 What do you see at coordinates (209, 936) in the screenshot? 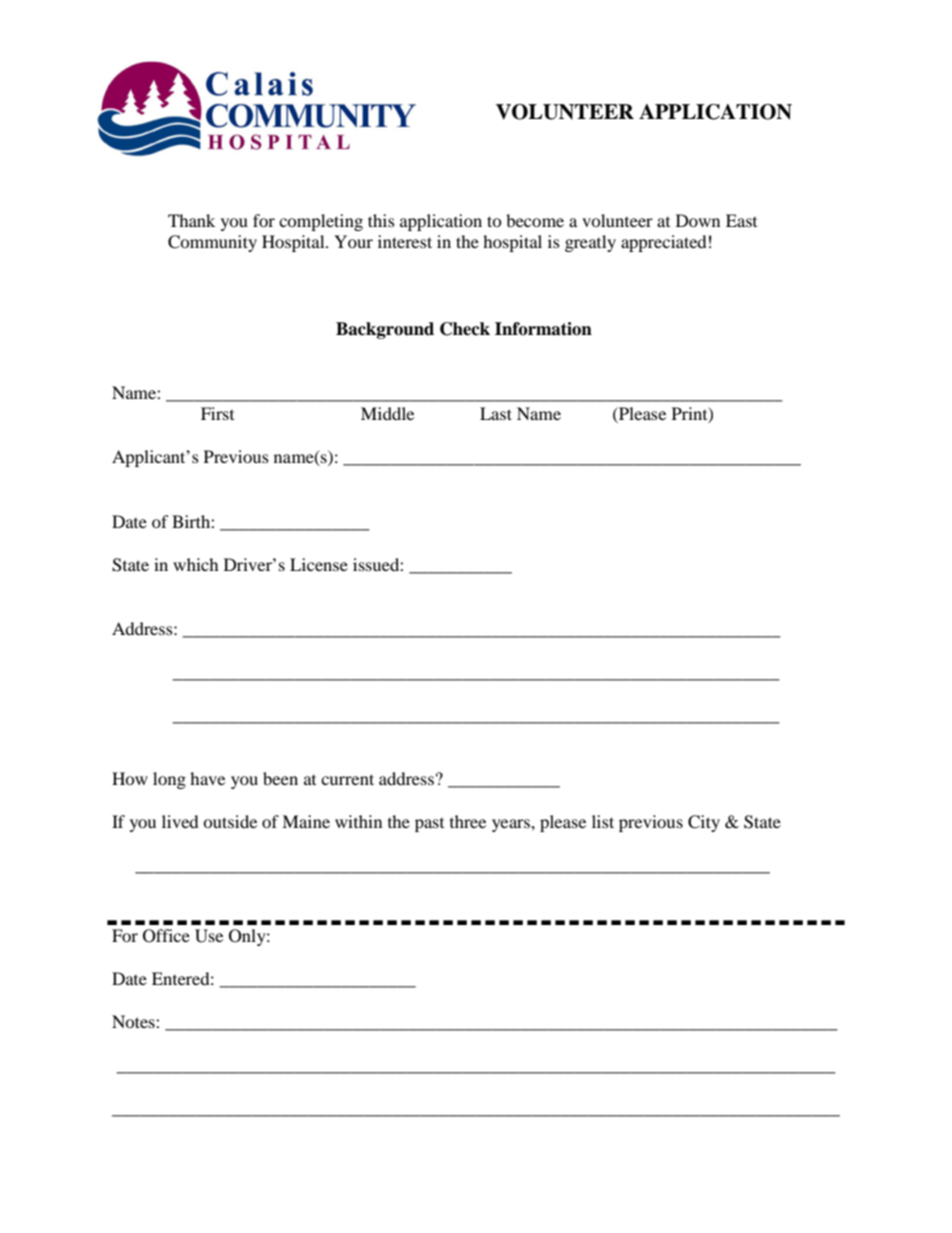
I see `Use` at bounding box center [209, 936].
